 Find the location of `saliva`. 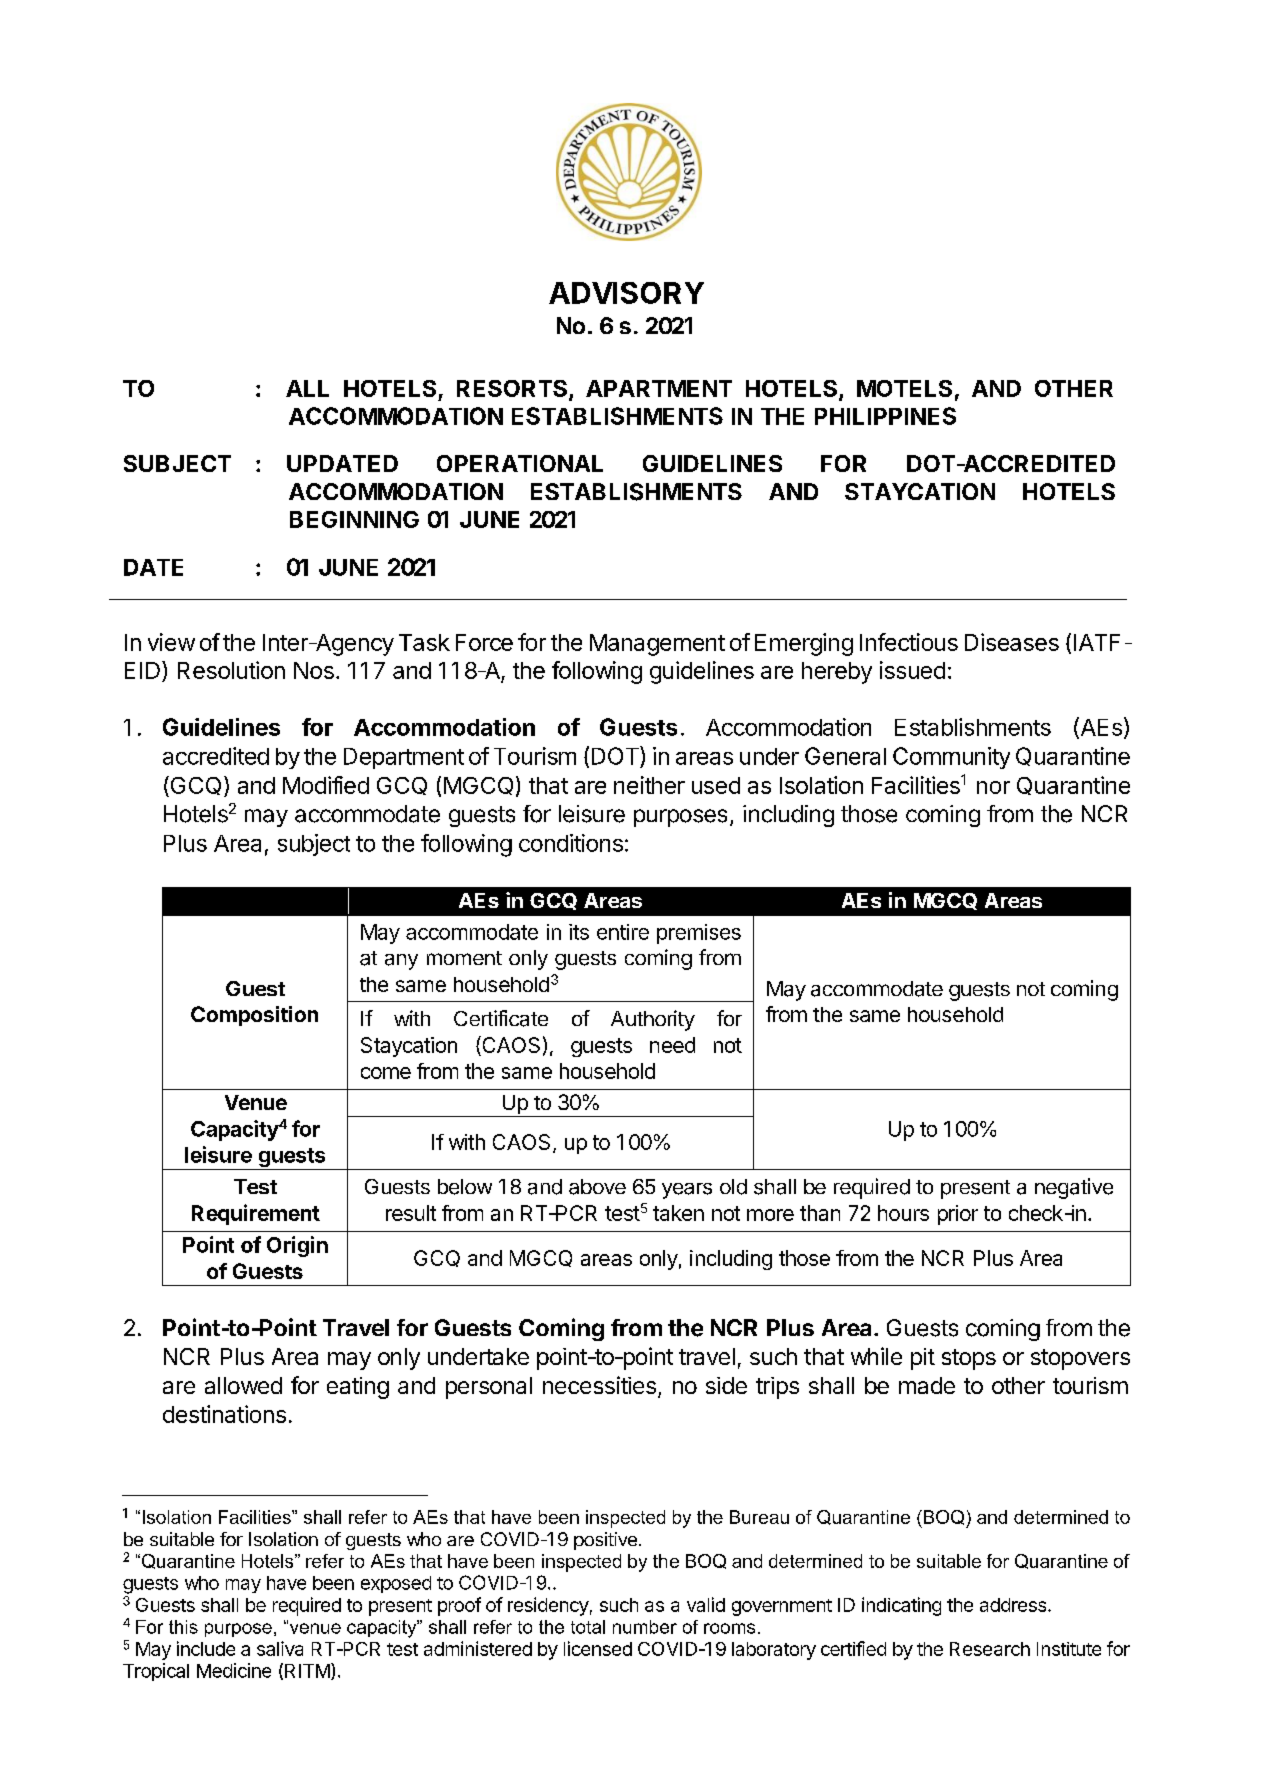

saliva is located at coordinates (280, 1648).
